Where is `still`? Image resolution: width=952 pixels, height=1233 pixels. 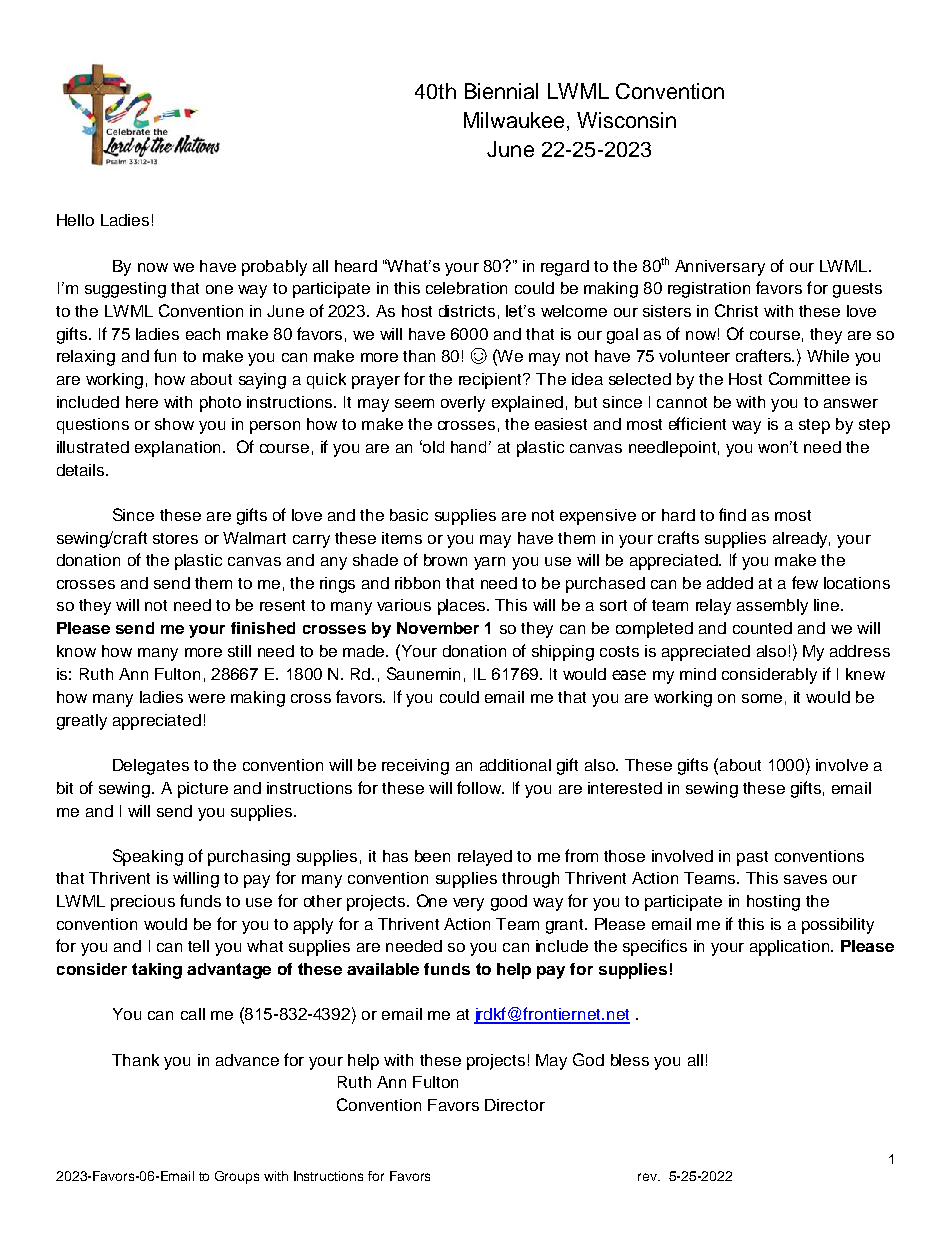 still is located at coordinates (239, 651).
